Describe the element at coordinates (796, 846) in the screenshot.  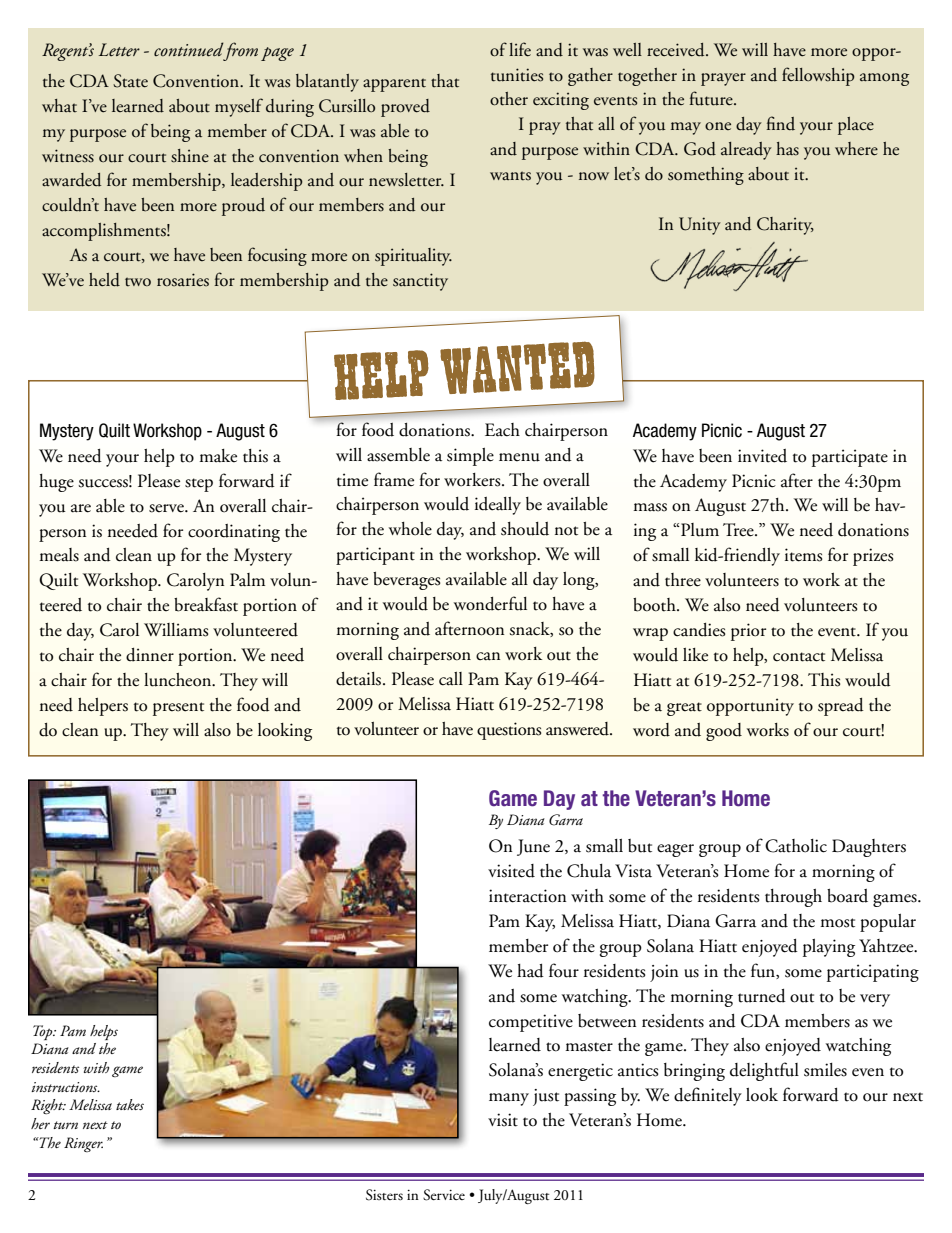
I see `Catholic` at that location.
